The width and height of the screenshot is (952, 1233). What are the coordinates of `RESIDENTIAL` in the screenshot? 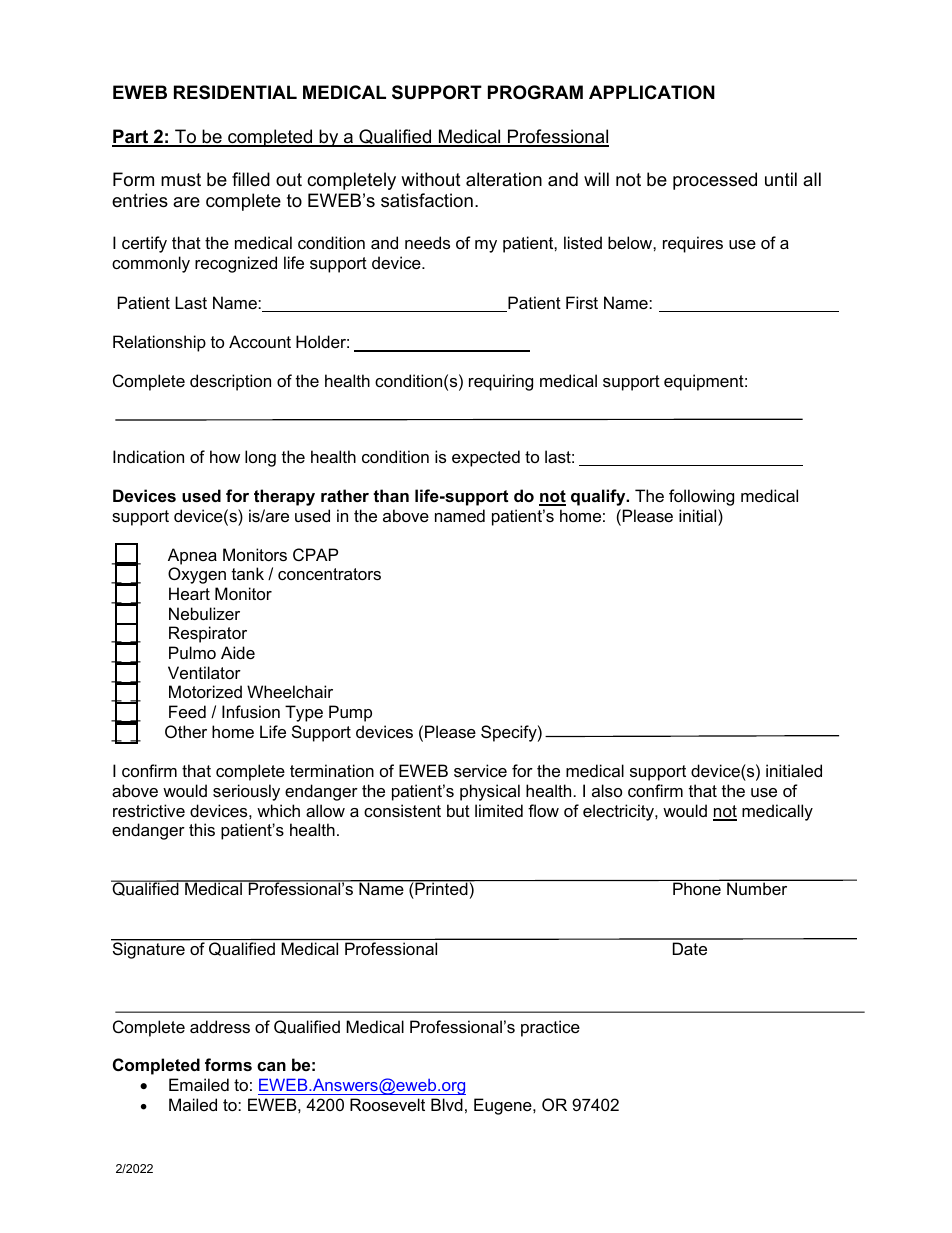 It's located at (235, 92).
